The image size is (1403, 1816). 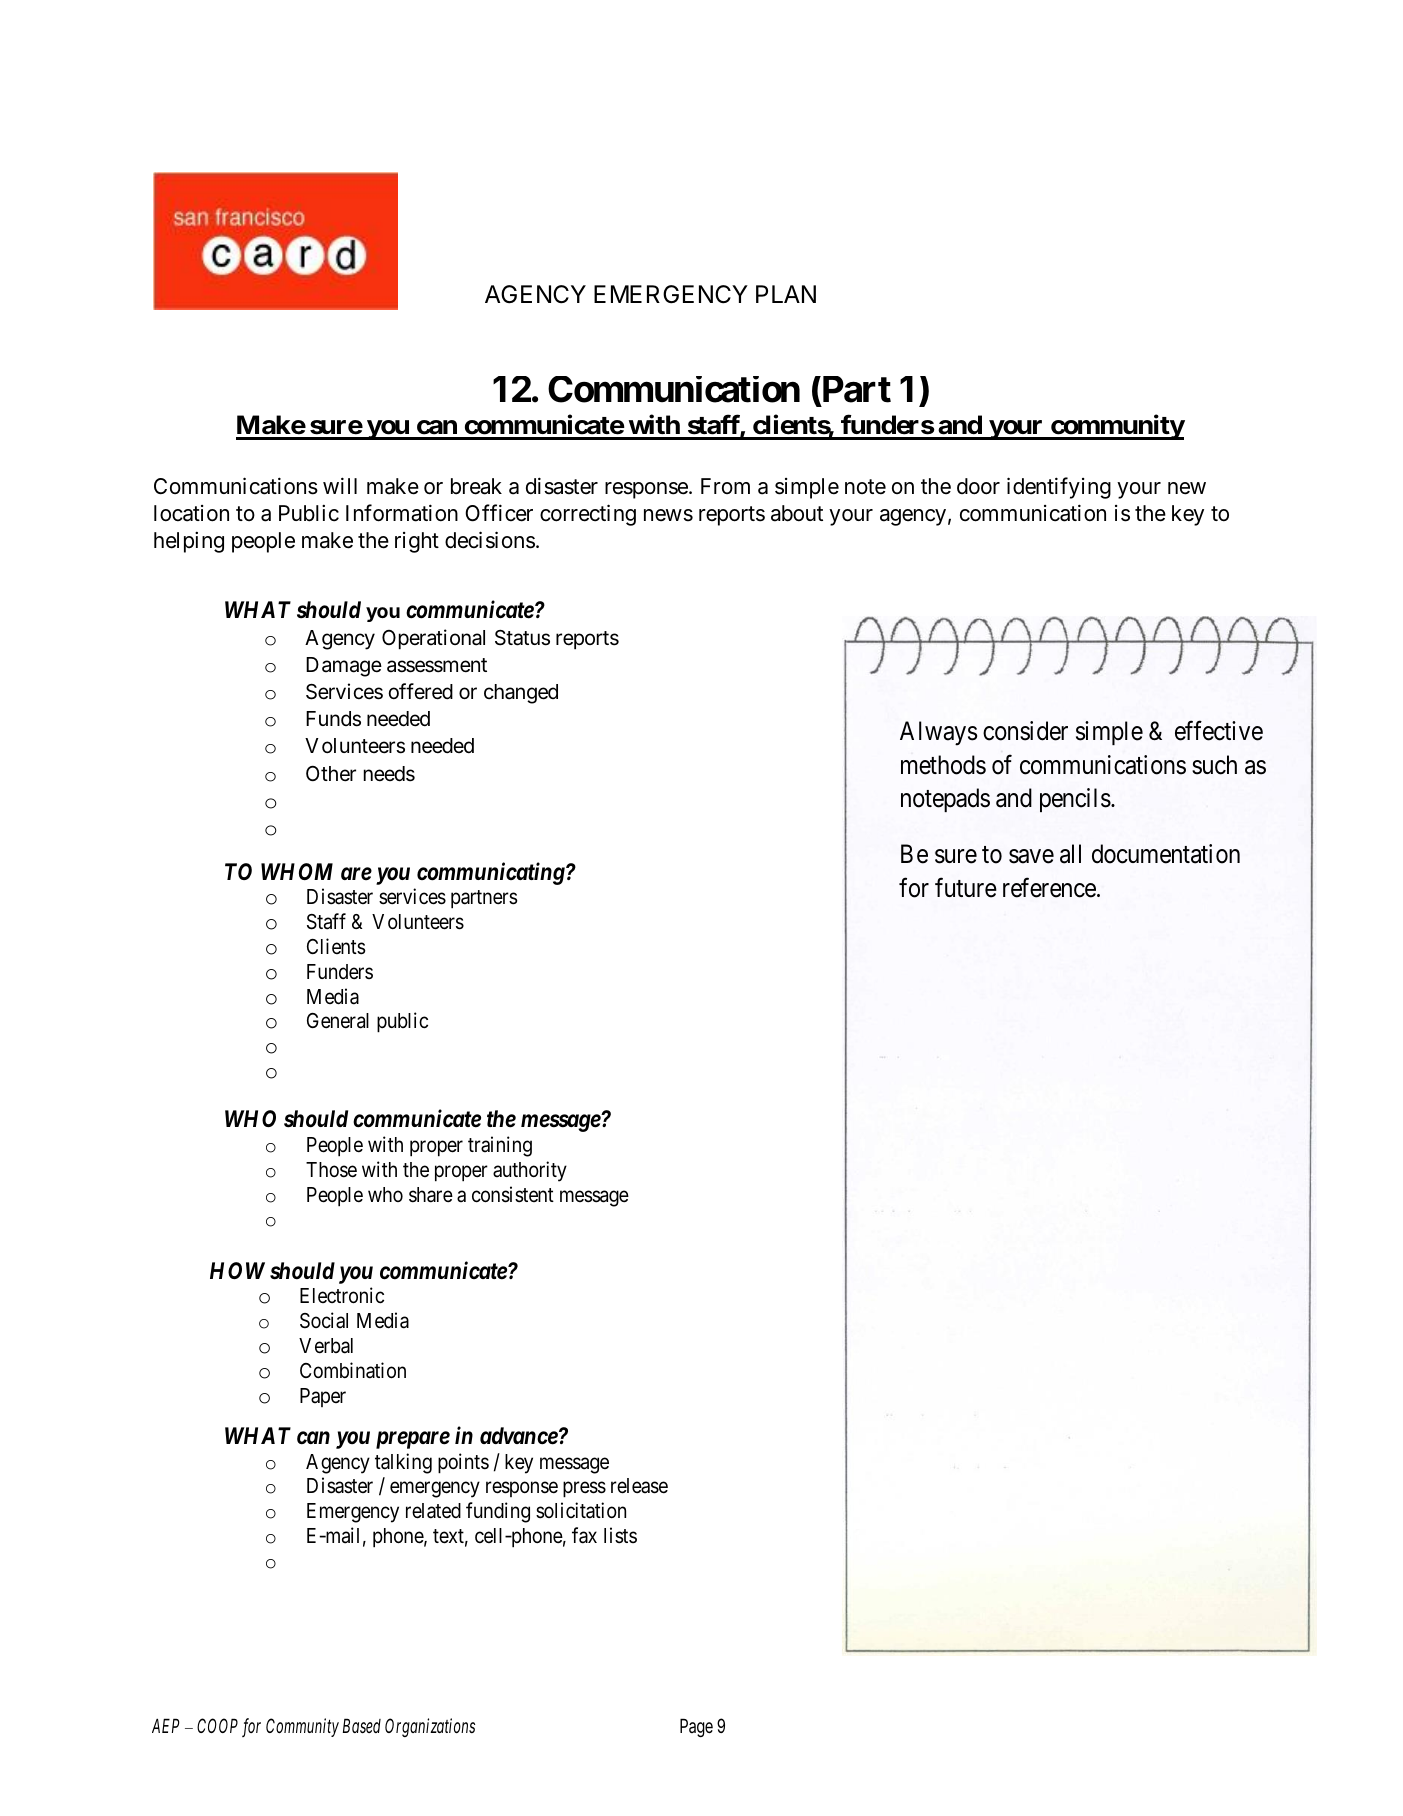 What do you see at coordinates (521, 694) in the image?
I see `changed` at bounding box center [521, 694].
